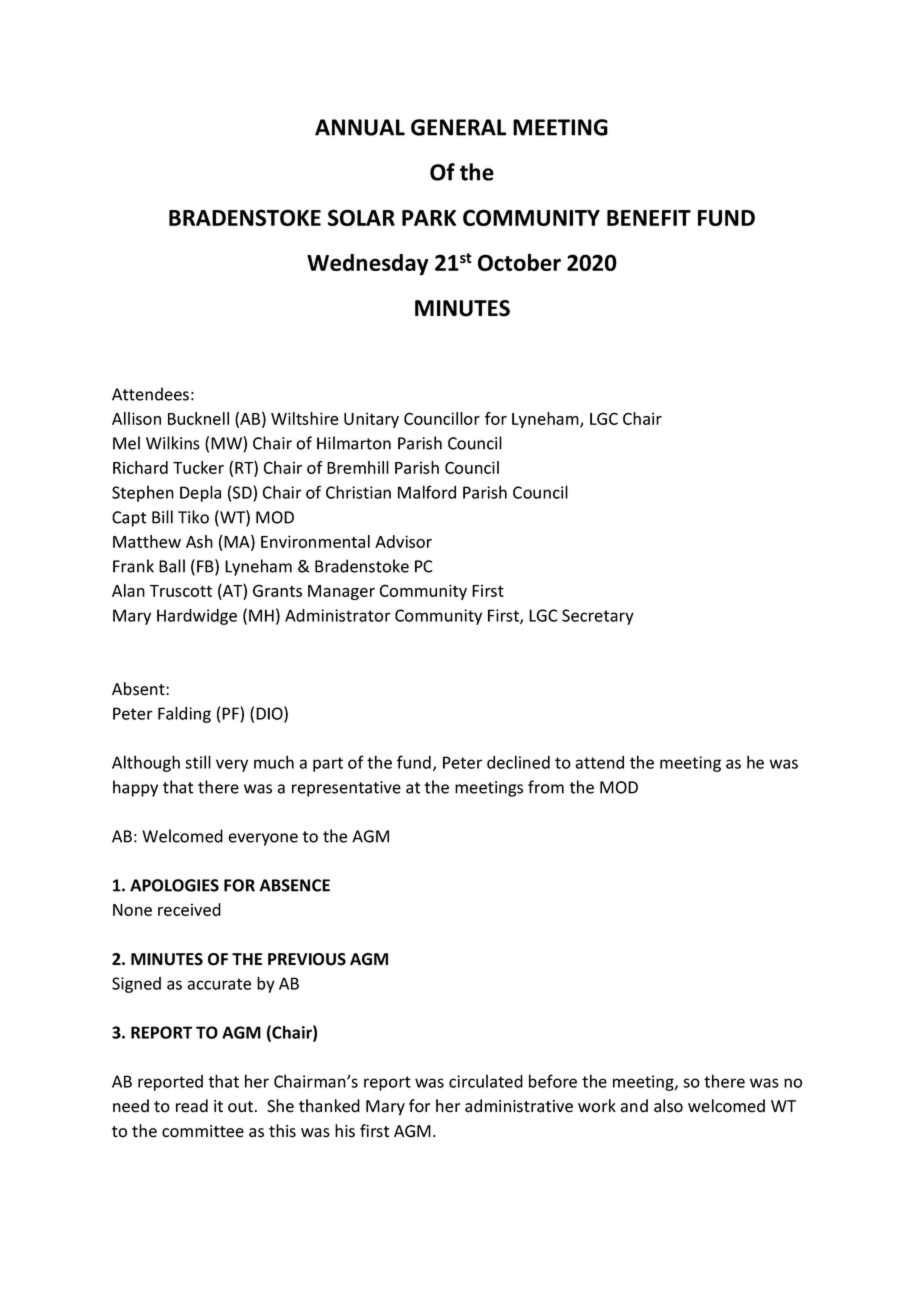 The width and height of the screenshot is (924, 1307). What do you see at coordinates (546, 787) in the screenshot?
I see `from` at bounding box center [546, 787].
